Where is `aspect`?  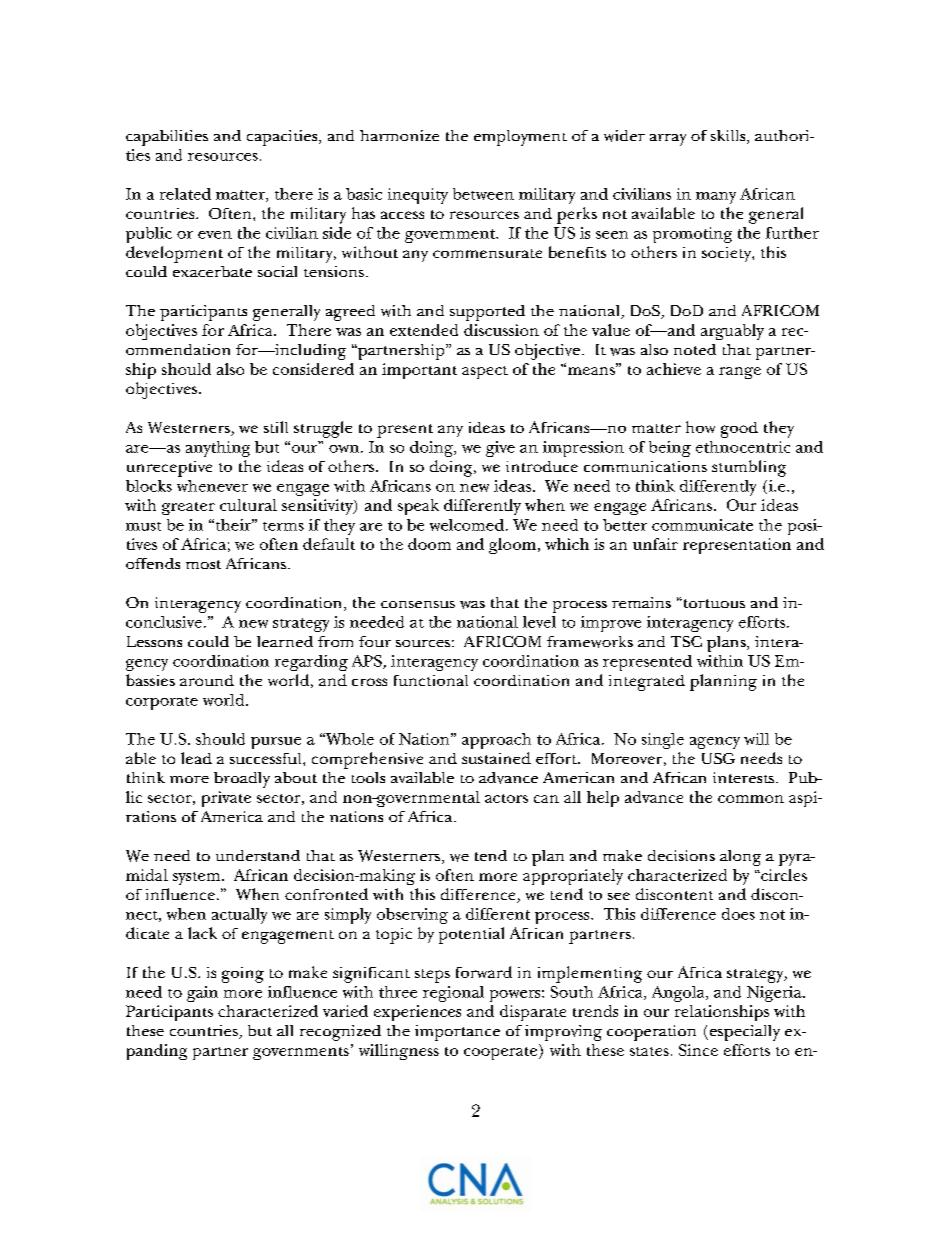
aspect is located at coordinates (485, 372).
